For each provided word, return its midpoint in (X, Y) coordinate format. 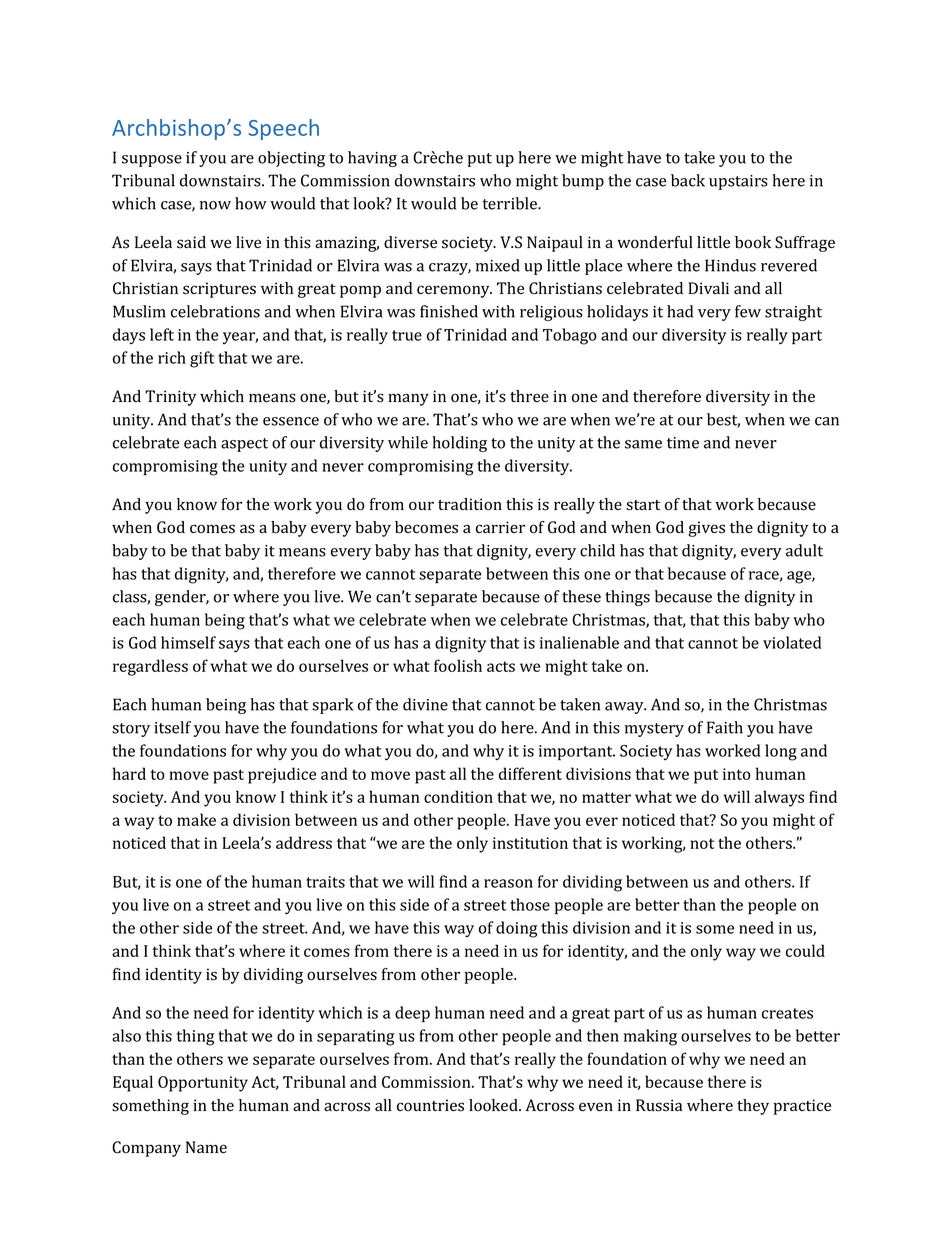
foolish (458, 665)
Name (206, 1147)
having (372, 159)
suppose (152, 161)
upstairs (738, 182)
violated (792, 642)
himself (188, 642)
